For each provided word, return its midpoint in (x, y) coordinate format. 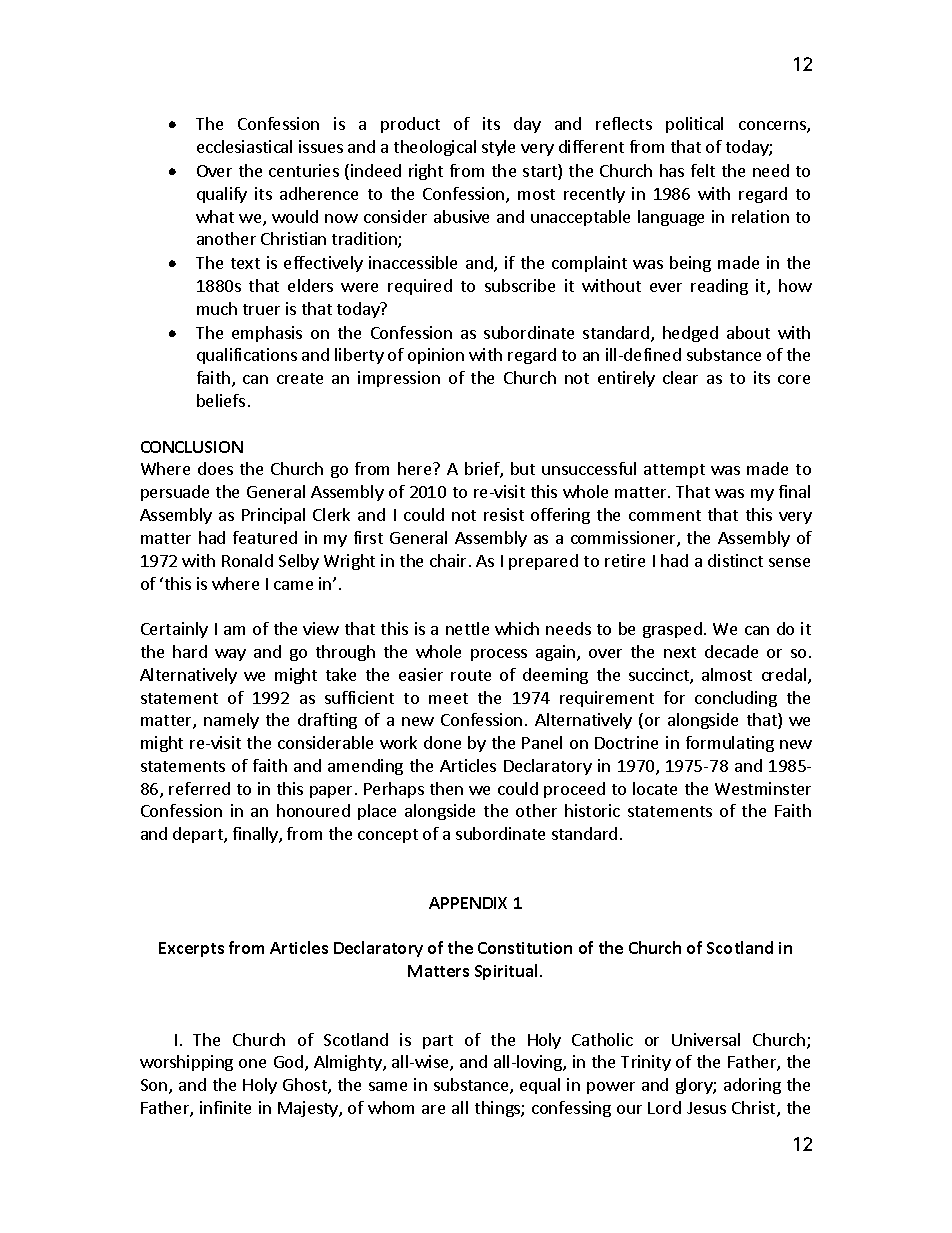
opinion (436, 356)
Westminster (763, 788)
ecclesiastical (244, 146)
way (230, 655)
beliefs (221, 400)
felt (703, 170)
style (498, 148)
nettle (467, 628)
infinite (225, 1107)
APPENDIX (468, 903)
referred (199, 788)
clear (680, 377)
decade (731, 651)
